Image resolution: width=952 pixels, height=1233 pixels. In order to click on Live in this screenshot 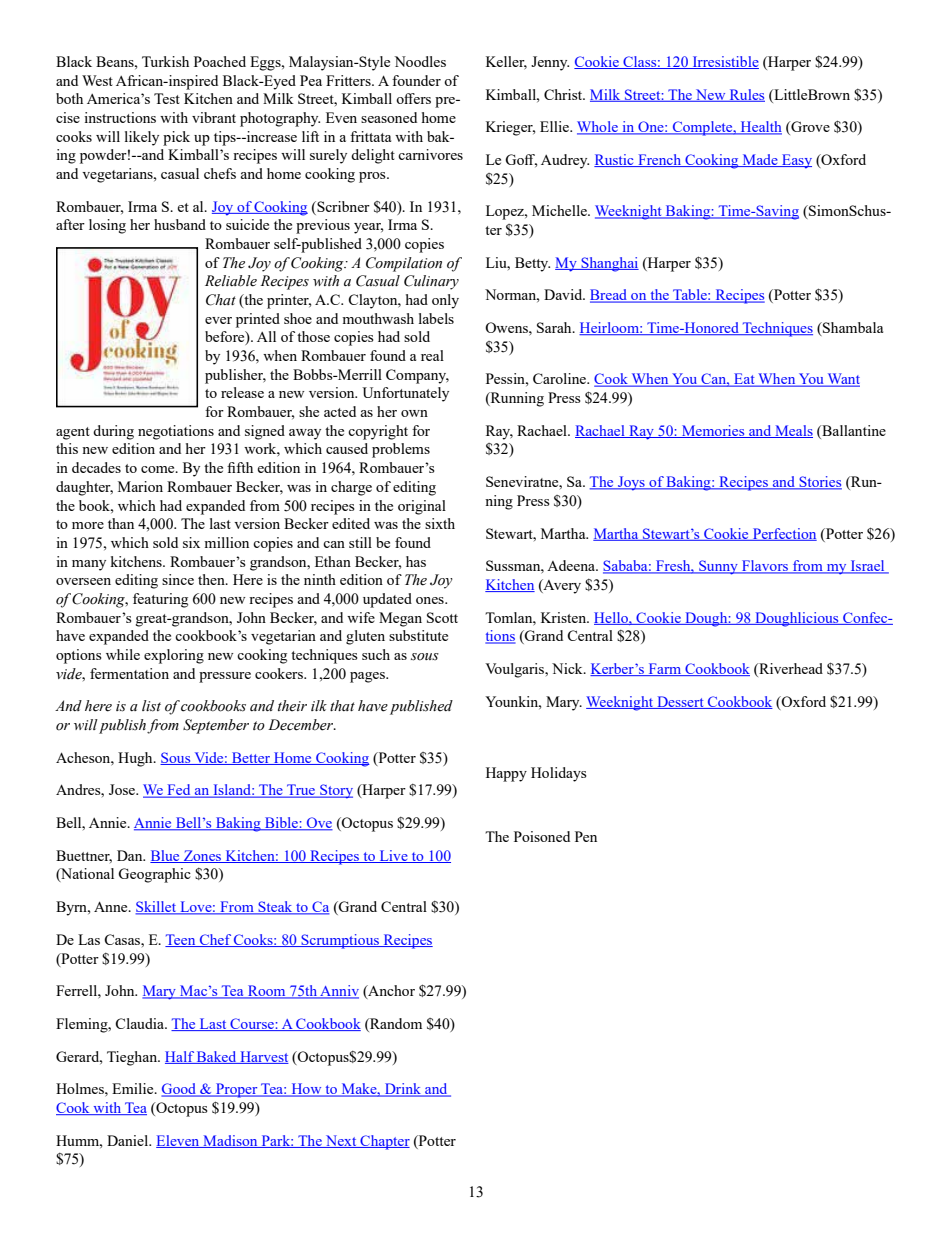, I will do `click(393, 856)`.
